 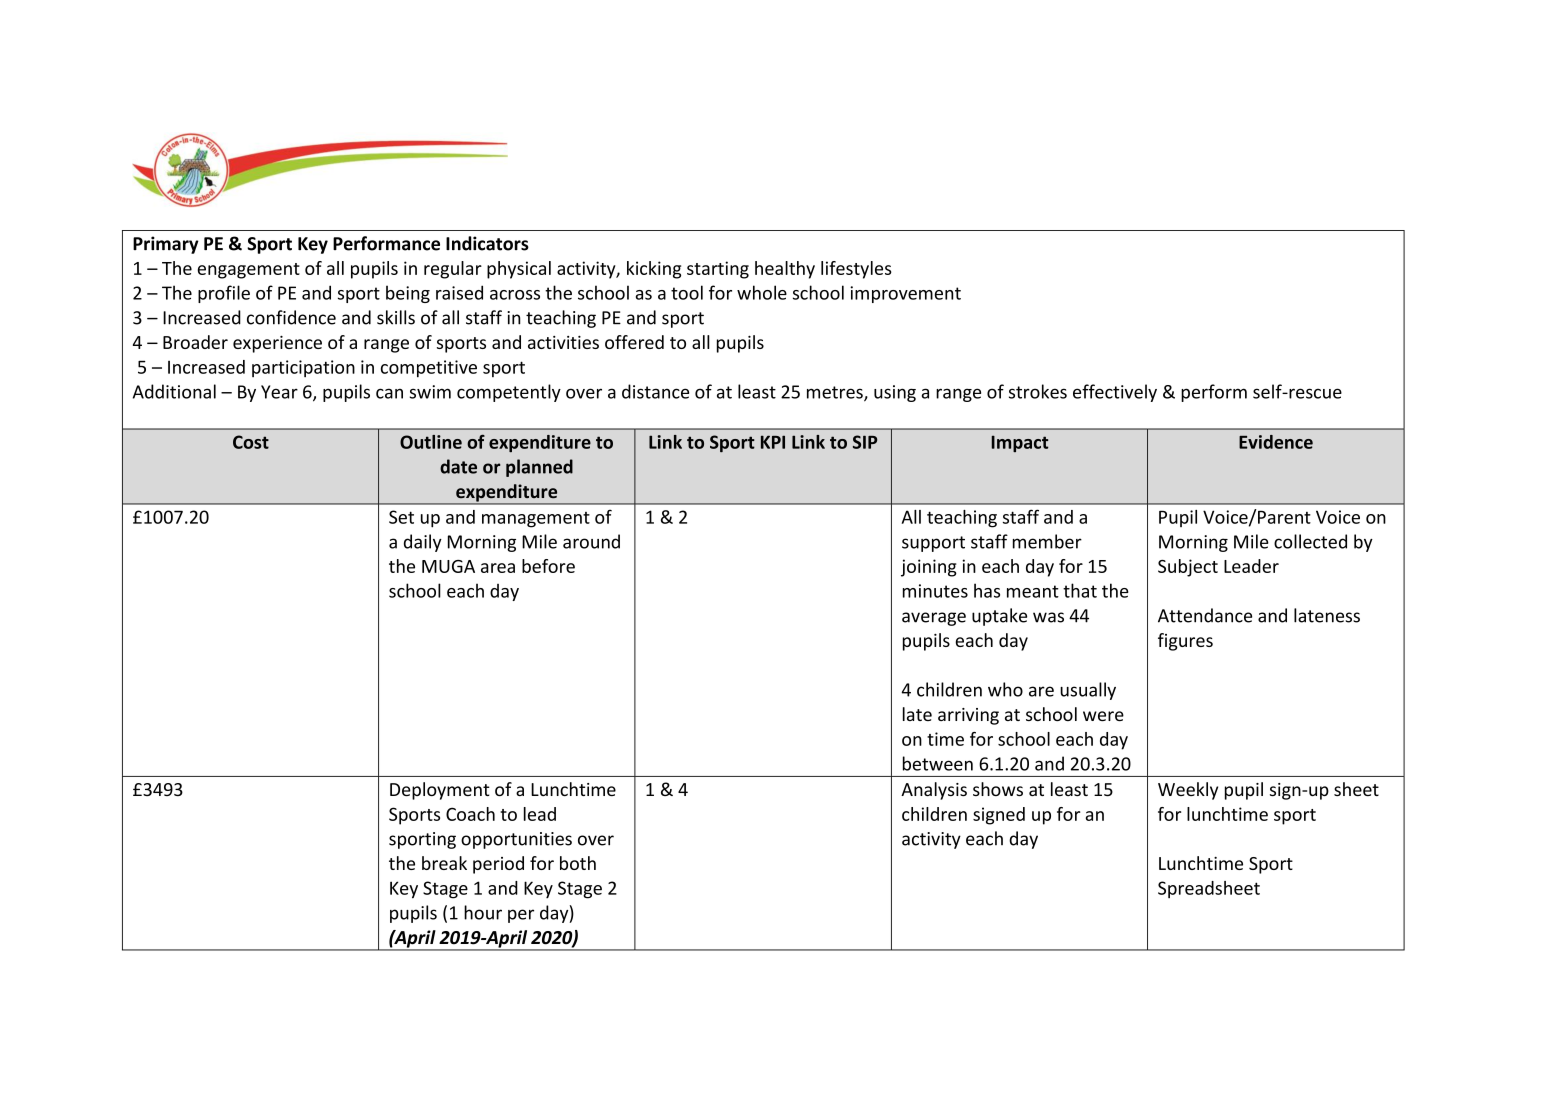 What do you see at coordinates (1276, 442) in the document?
I see `Evidence` at bounding box center [1276, 442].
